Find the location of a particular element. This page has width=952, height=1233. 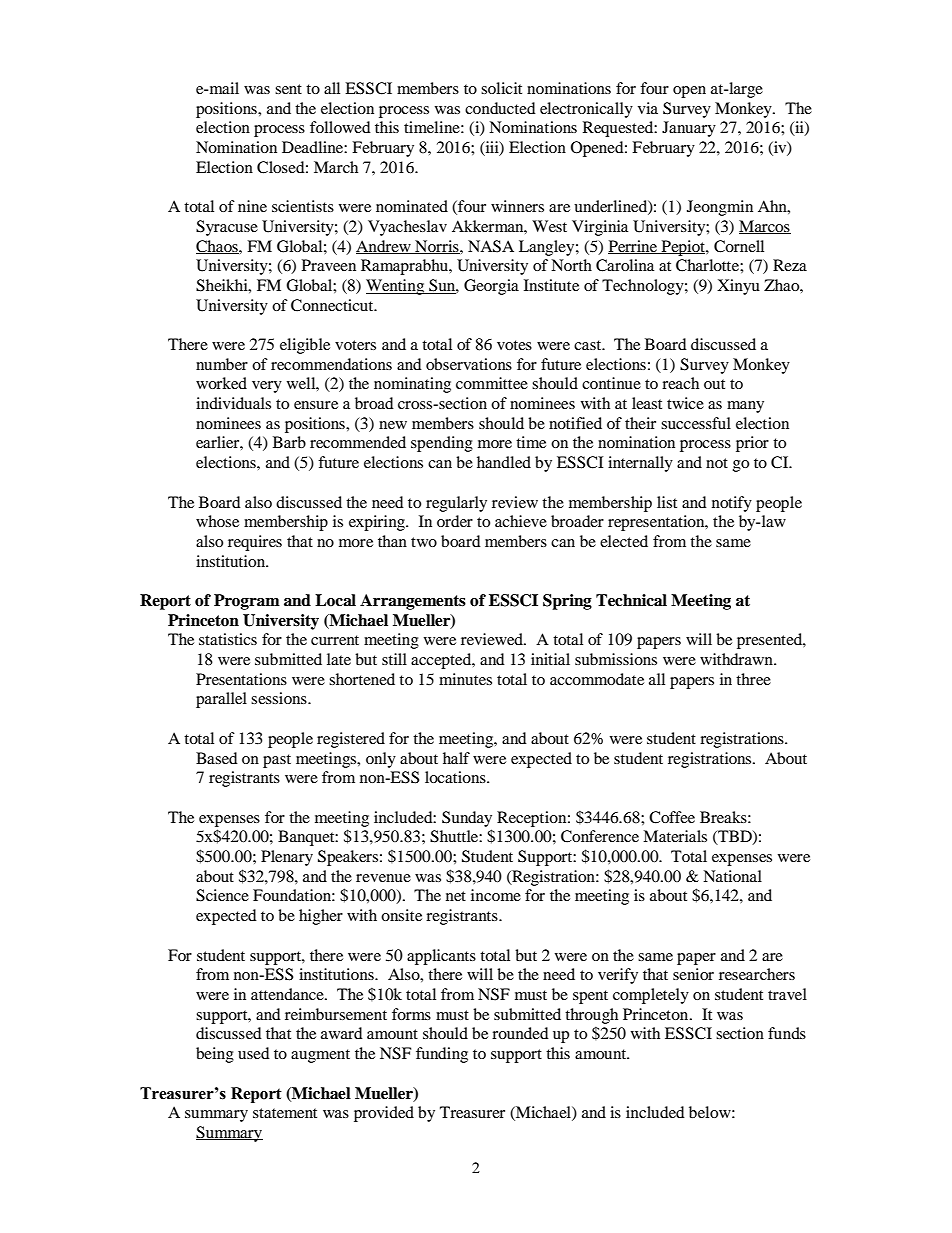

Program is located at coordinates (247, 602).
